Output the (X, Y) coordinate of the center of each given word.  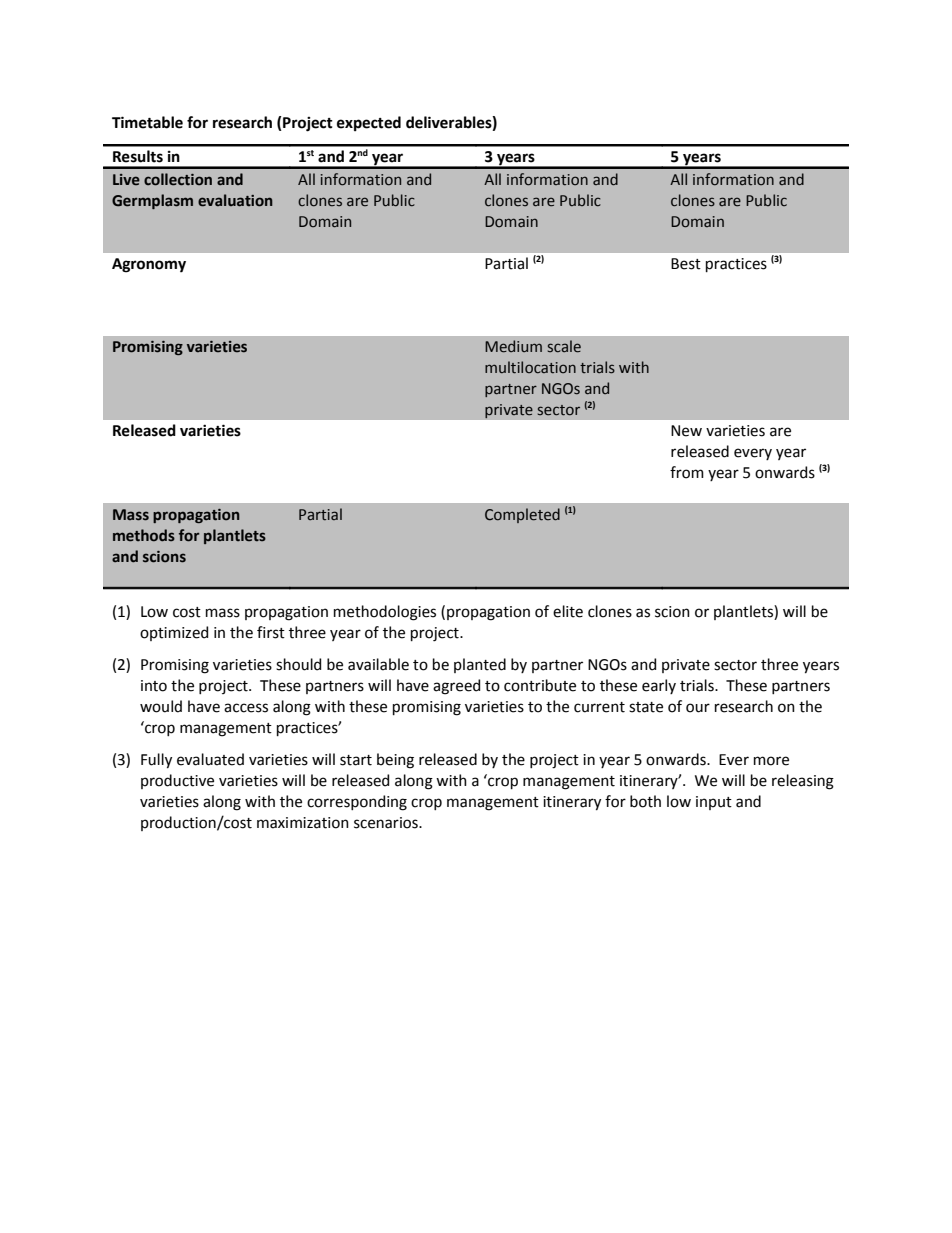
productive (177, 781)
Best (686, 264)
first (271, 632)
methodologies (385, 613)
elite (568, 611)
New (686, 431)
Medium (513, 346)
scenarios (387, 823)
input (714, 803)
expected (369, 123)
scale (564, 346)
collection (178, 179)
